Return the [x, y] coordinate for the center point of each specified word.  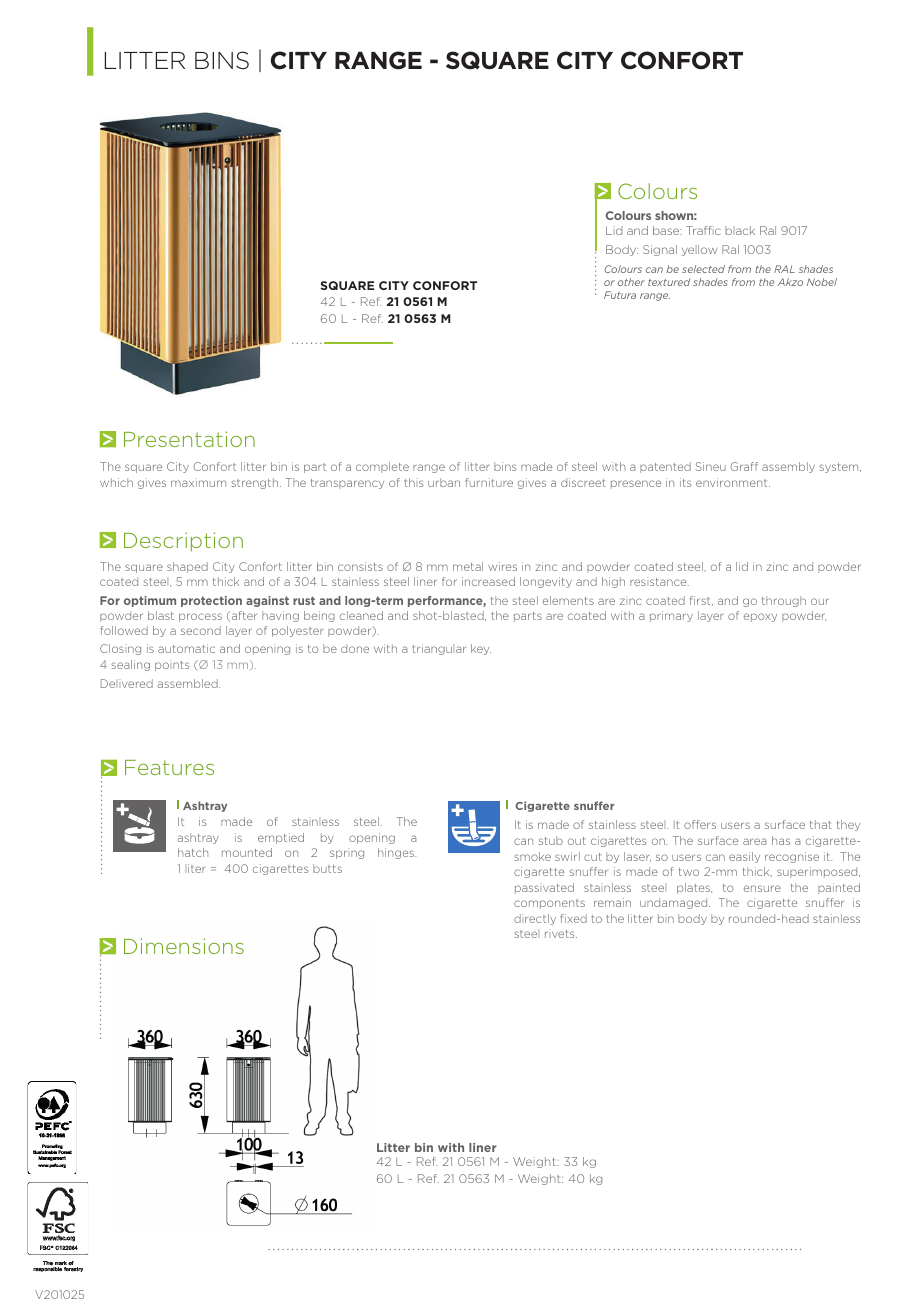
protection [211, 601]
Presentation [189, 439]
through [784, 601]
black [740, 230]
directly [535, 919]
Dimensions [184, 946]
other [631, 282]
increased [488, 581]
